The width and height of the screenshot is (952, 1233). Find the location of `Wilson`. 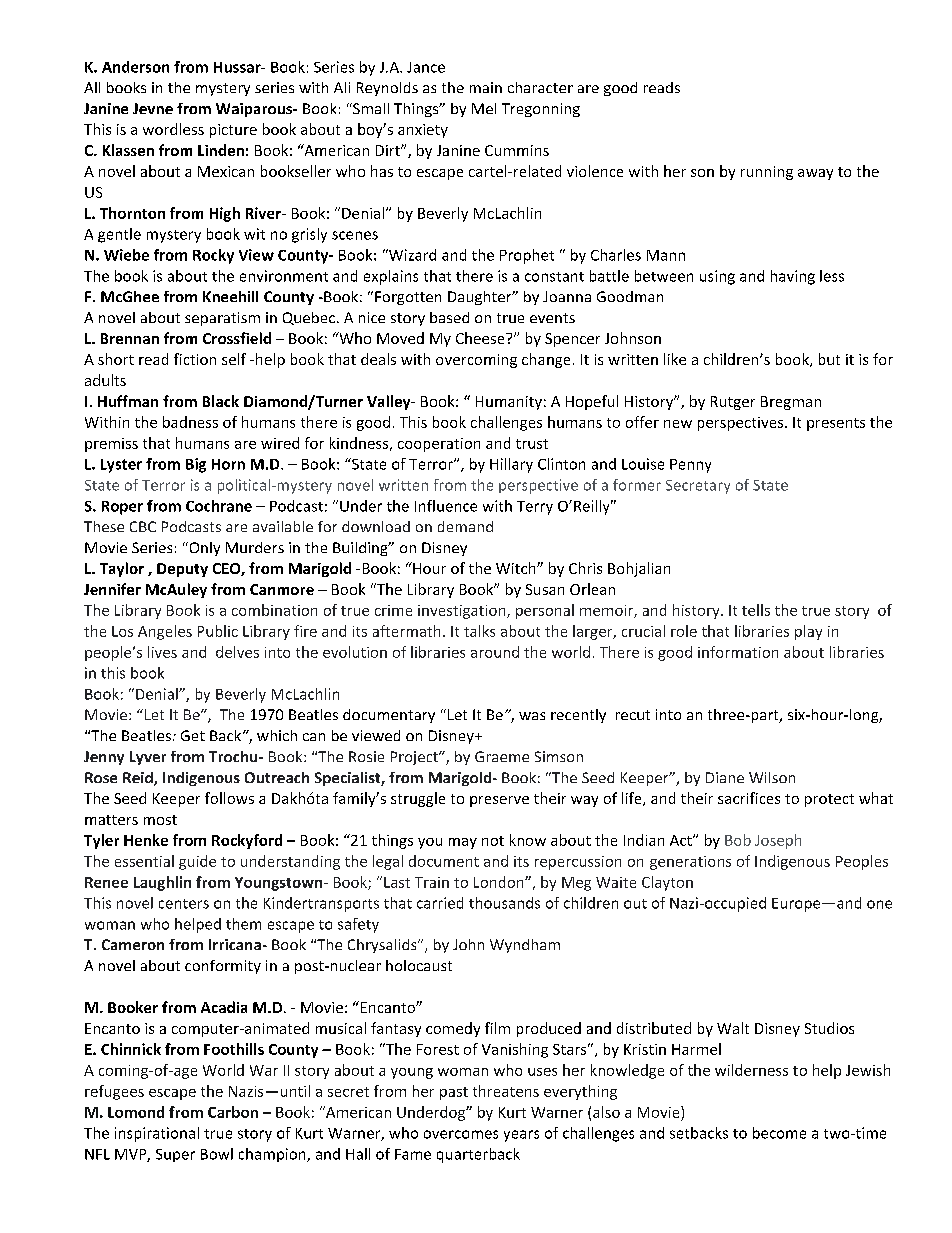

Wilson is located at coordinates (772, 777).
